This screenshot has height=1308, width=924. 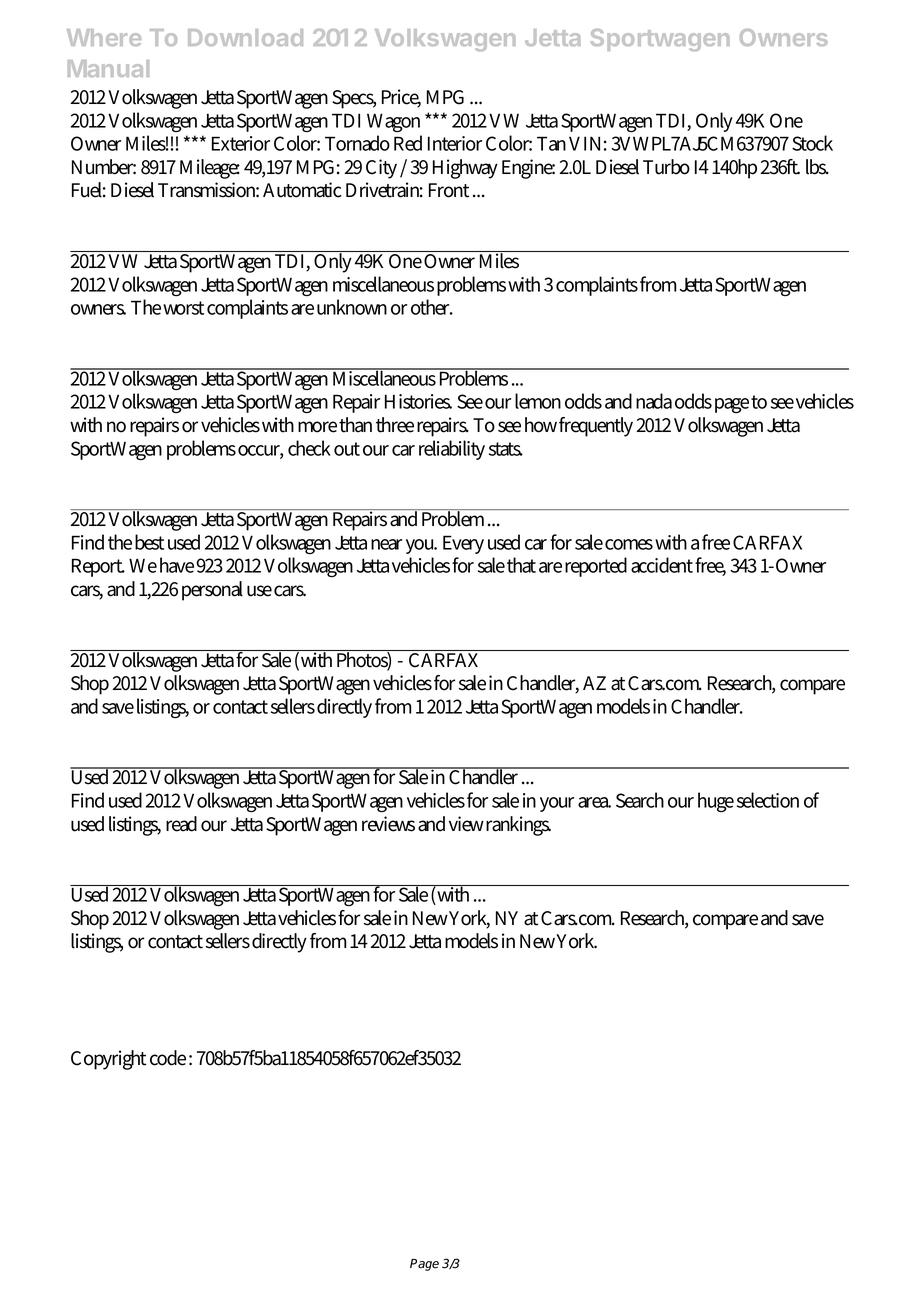 I want to click on Price, so click(x=401, y=98).
